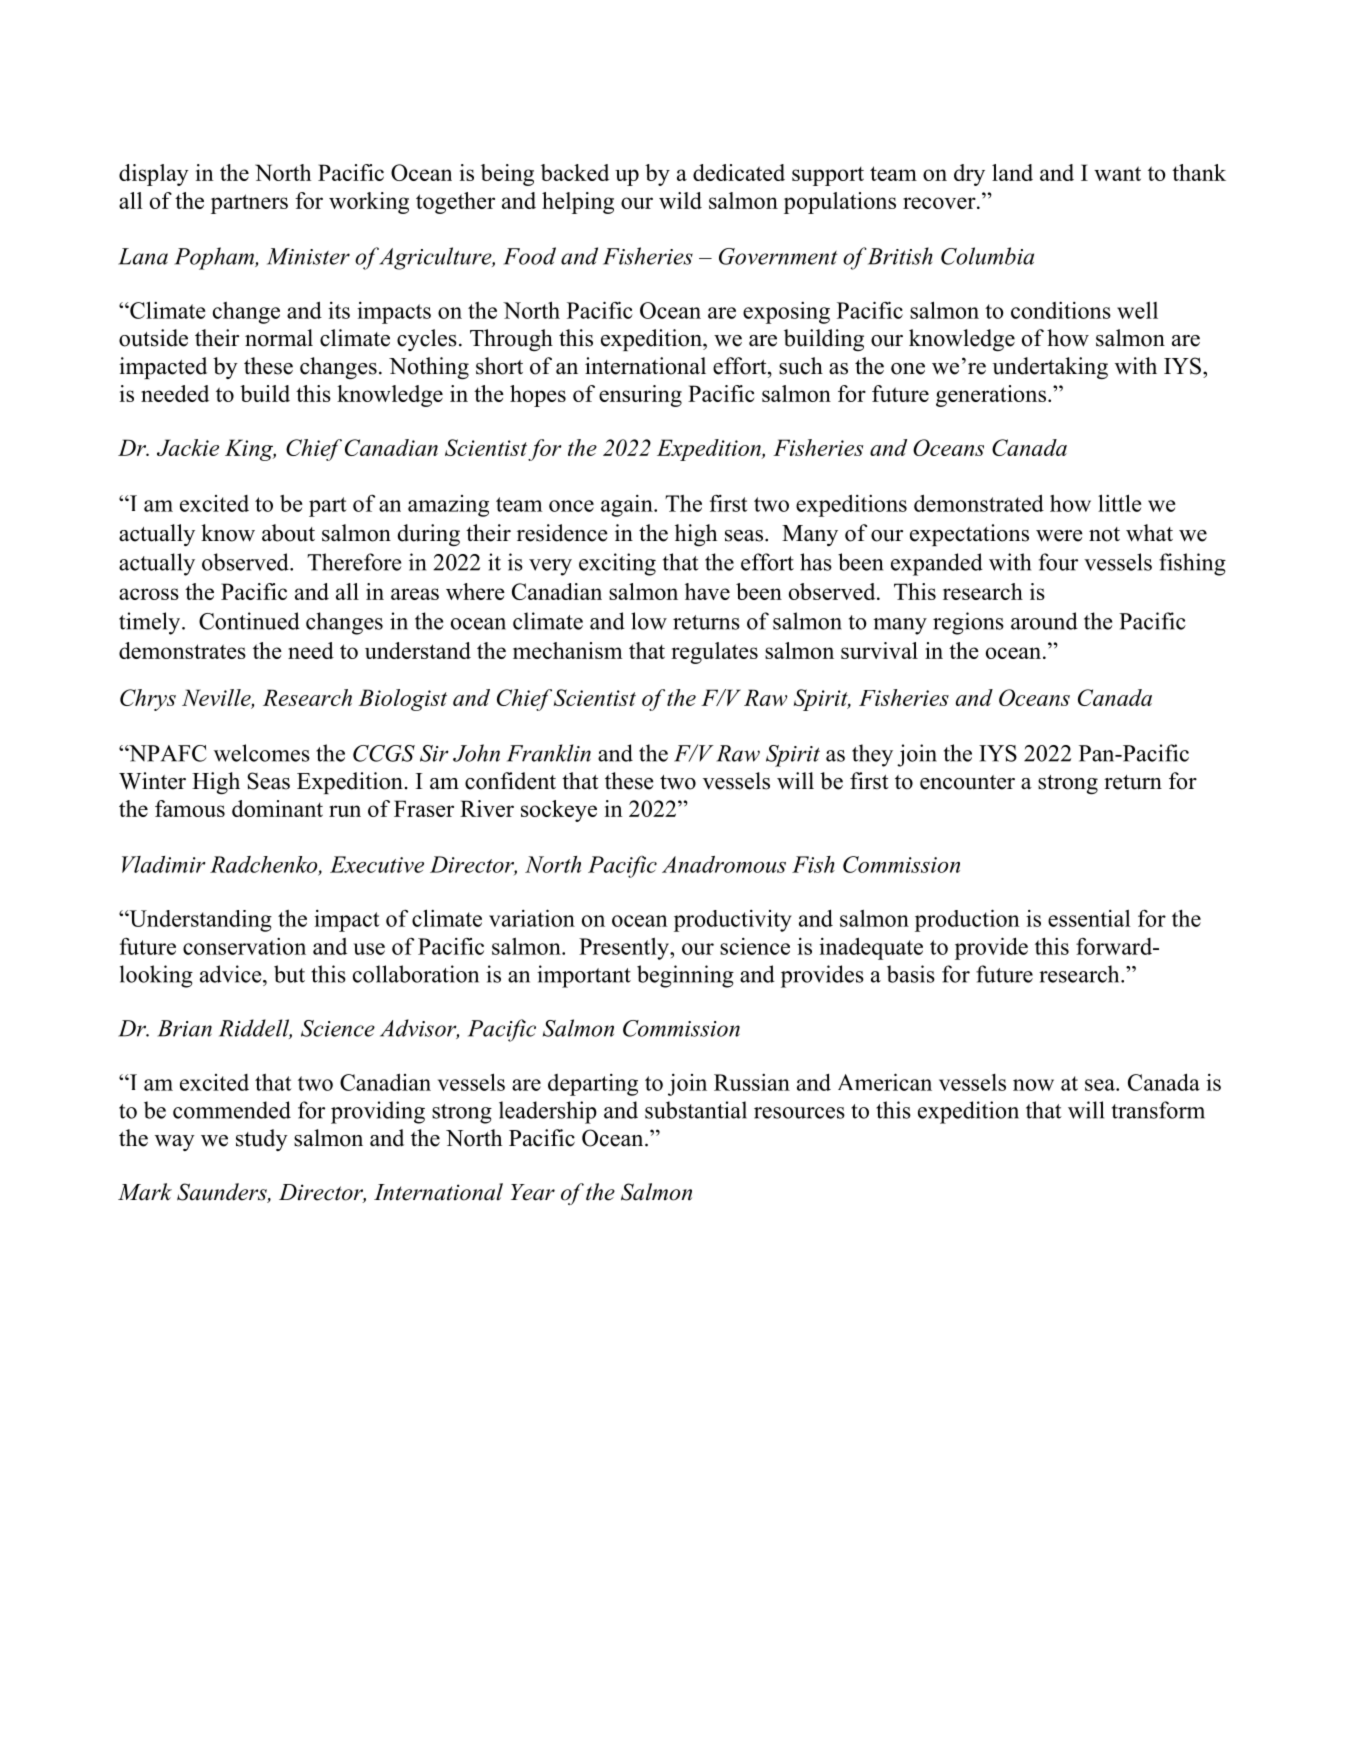 This document has width=1346, height=1741. Describe the element at coordinates (714, 653) in the document. I see `regulates` at that location.
